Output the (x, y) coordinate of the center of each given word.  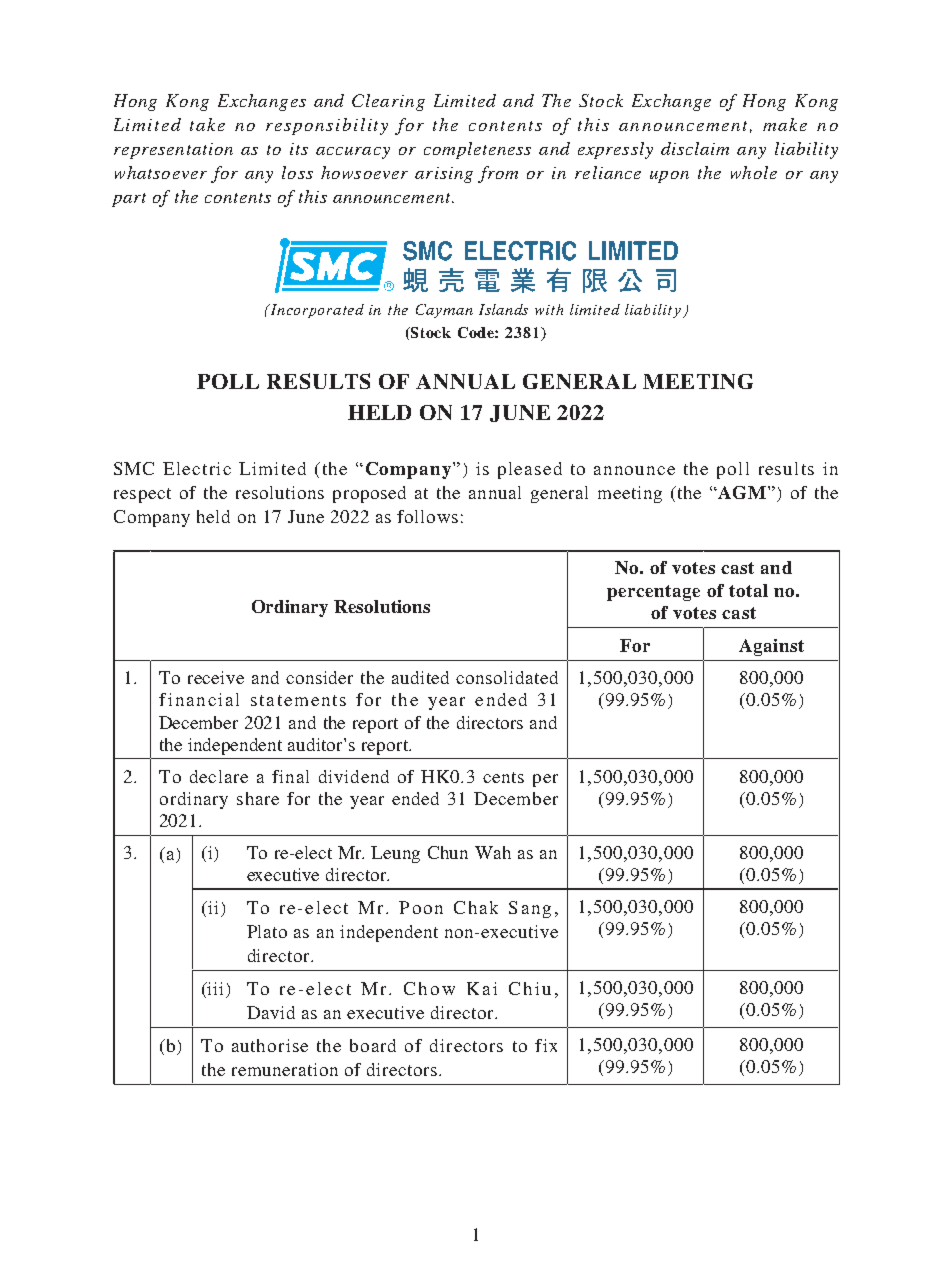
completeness (477, 150)
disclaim (695, 148)
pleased (530, 470)
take (207, 124)
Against (771, 647)
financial (199, 699)
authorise (270, 1045)
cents (503, 777)
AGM (742, 492)
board (373, 1045)
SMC (134, 468)
